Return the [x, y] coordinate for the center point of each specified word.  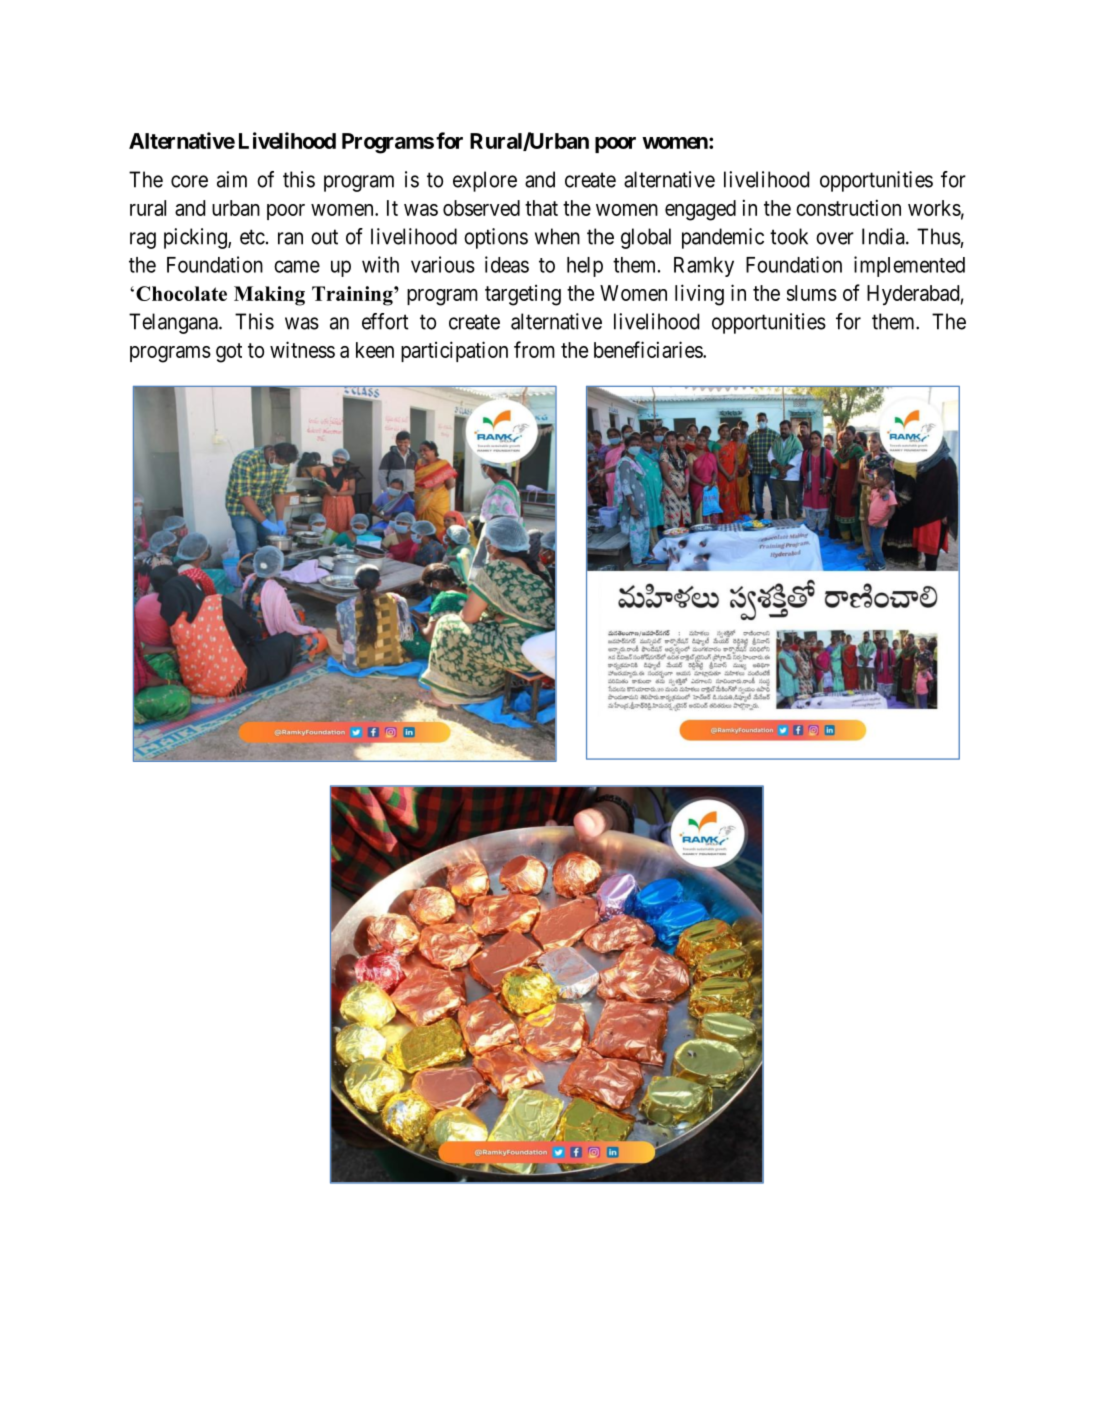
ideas [507, 264]
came [297, 266]
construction [848, 207]
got [229, 353]
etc [252, 237]
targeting [523, 295]
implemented [909, 266]
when [557, 236]
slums [812, 293]
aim [232, 179]
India [884, 236]
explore [485, 181]
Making [269, 296]
